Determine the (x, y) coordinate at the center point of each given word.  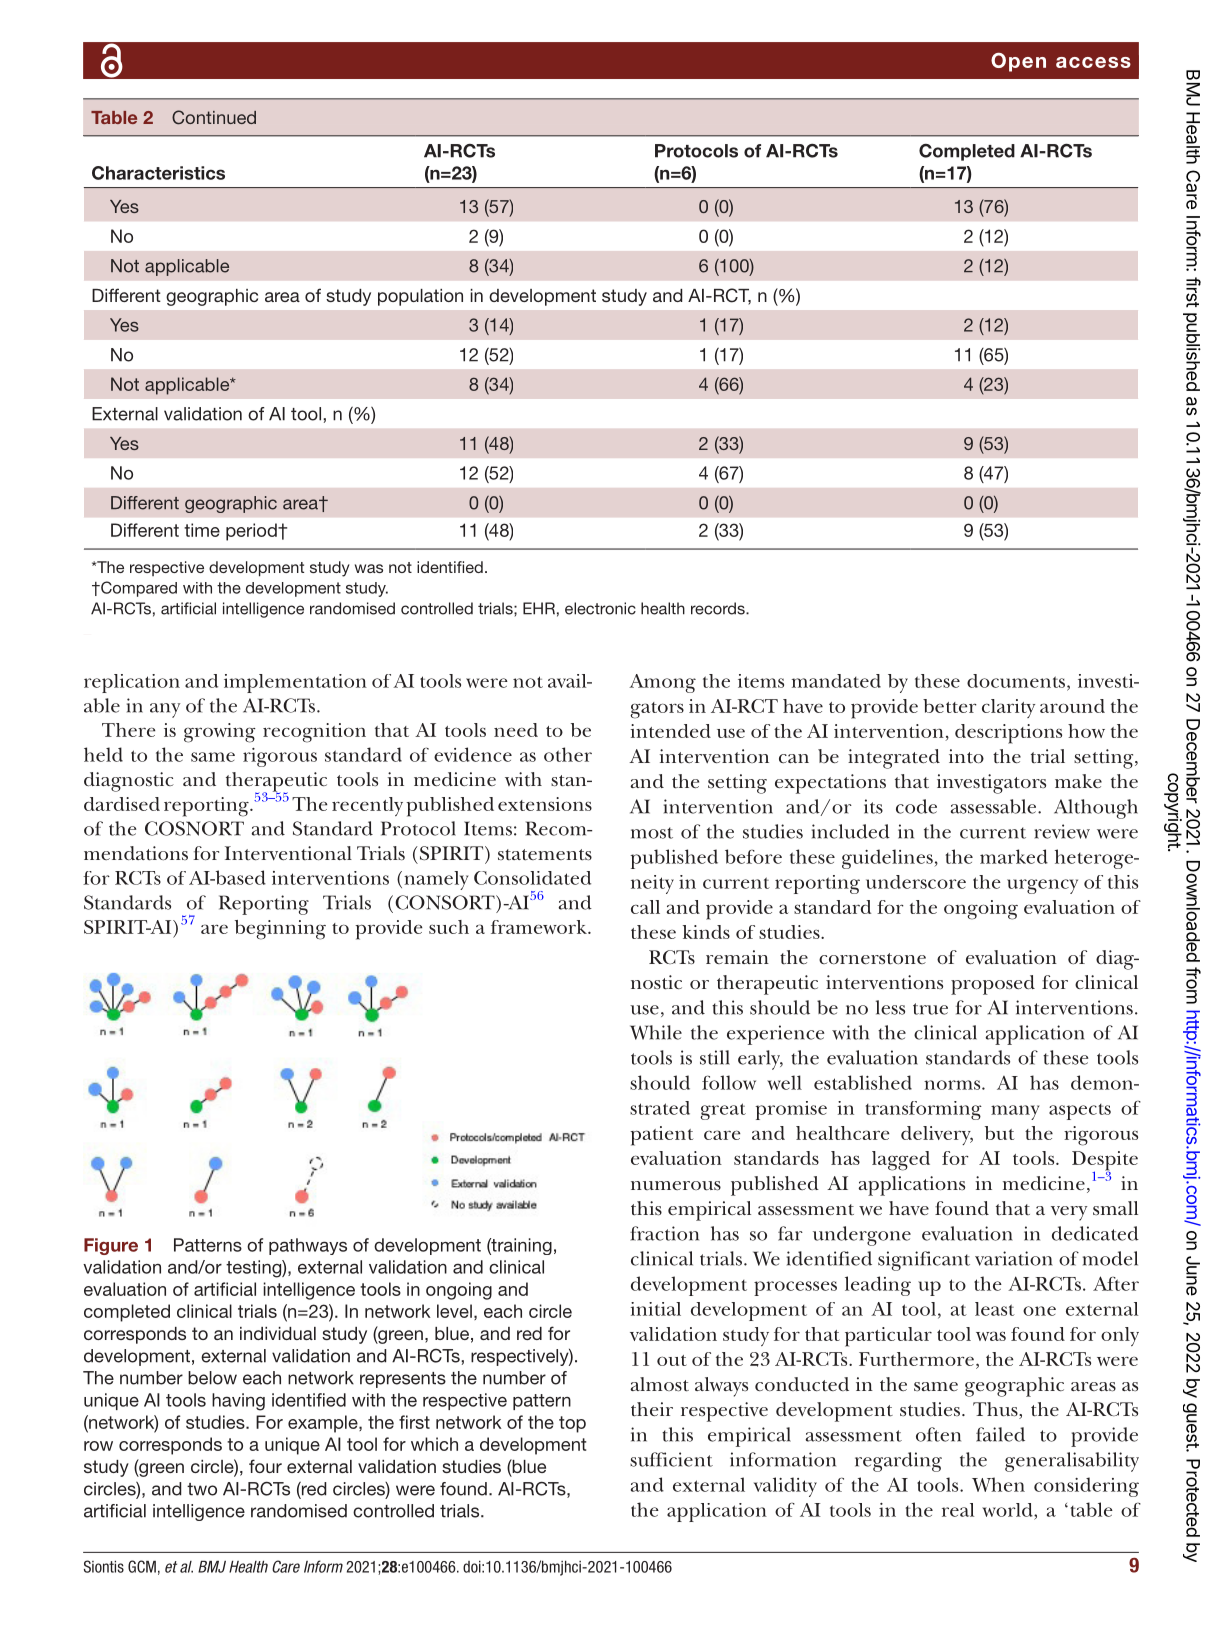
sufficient (671, 1459)
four (265, 1466)
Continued (214, 117)
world (1008, 1510)
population (420, 297)
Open (1018, 62)
